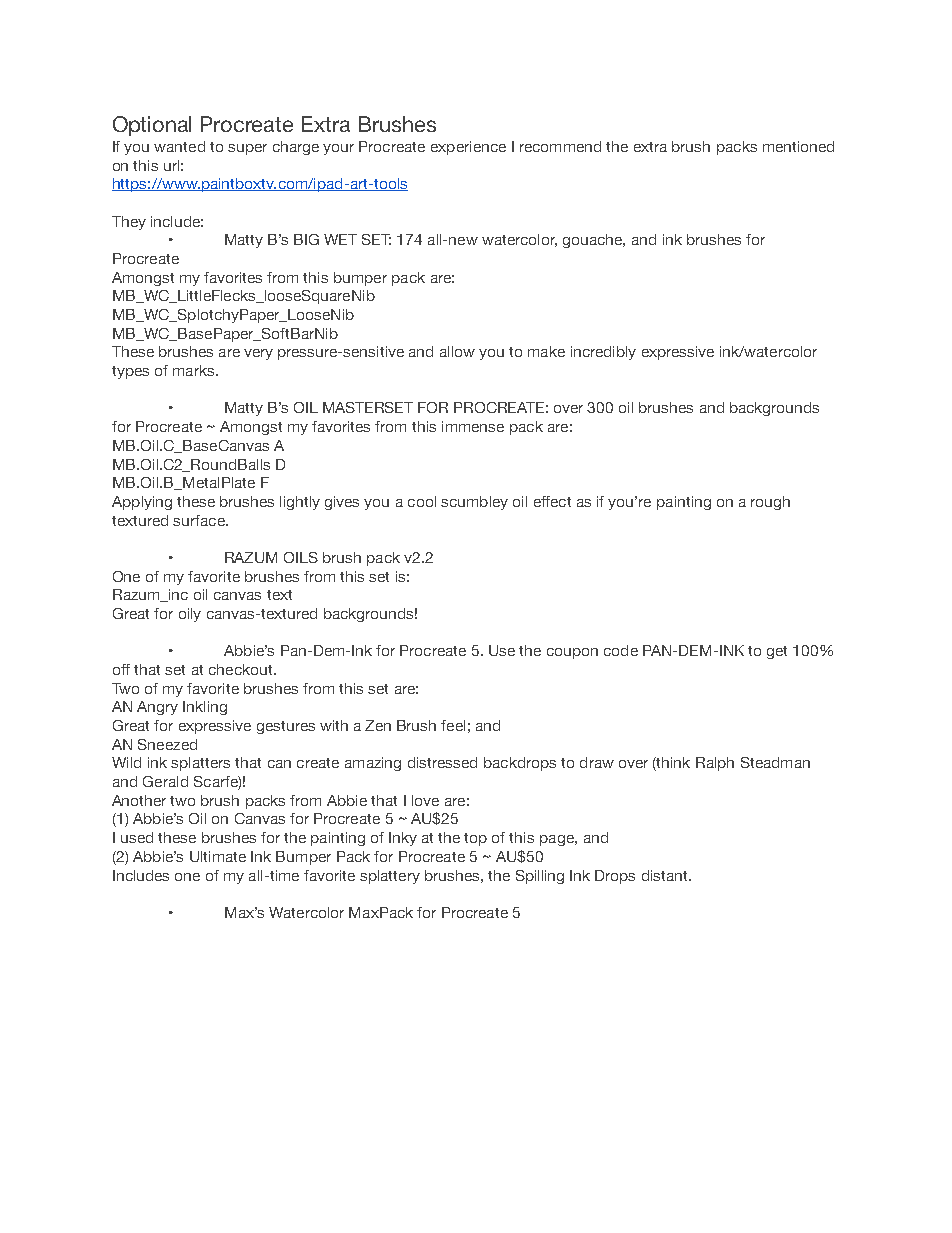 Image resolution: width=952 pixels, height=1233 pixels. Describe the element at coordinates (572, 653) in the page. I see `coupon` at that location.
